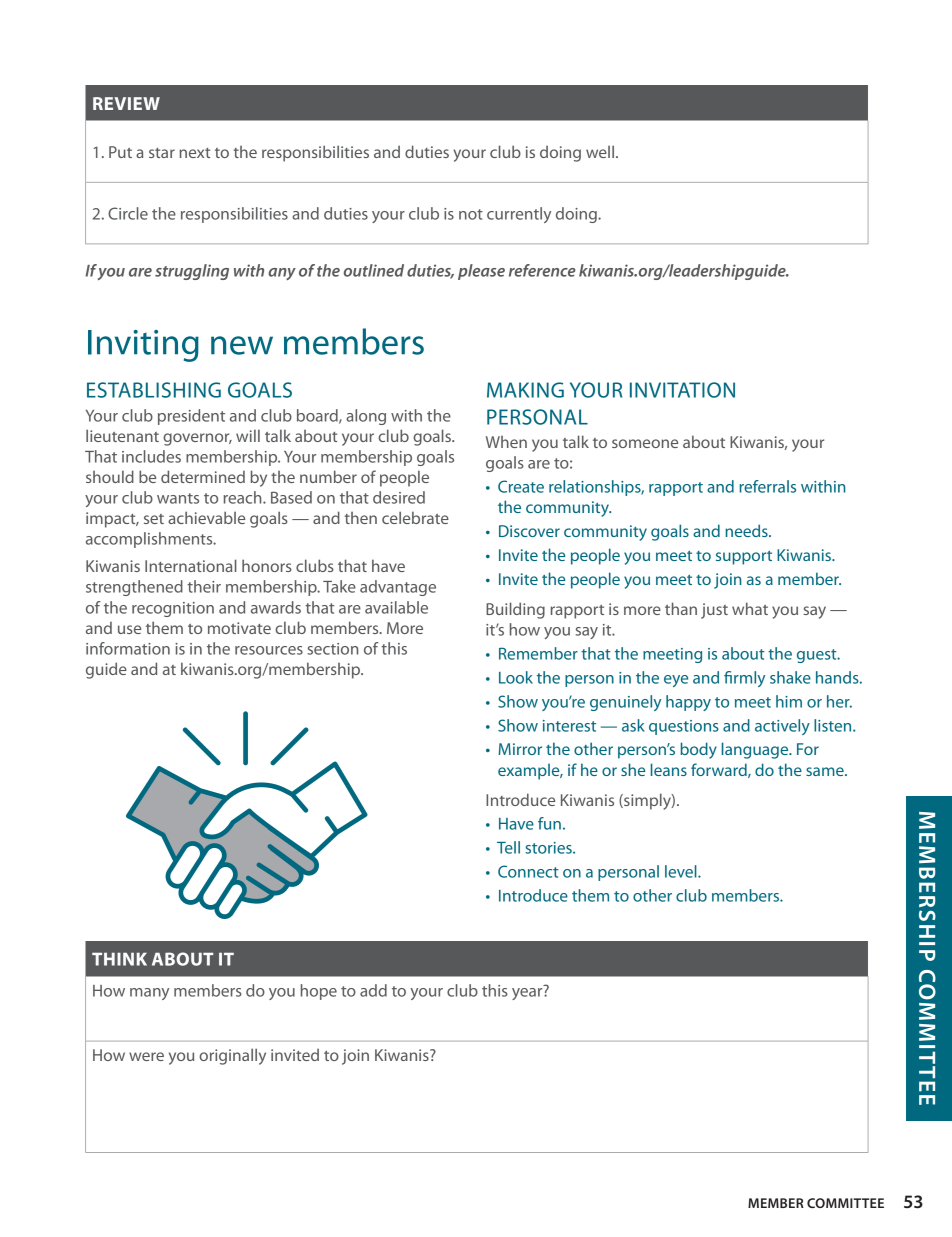  I want to click on not, so click(471, 214).
